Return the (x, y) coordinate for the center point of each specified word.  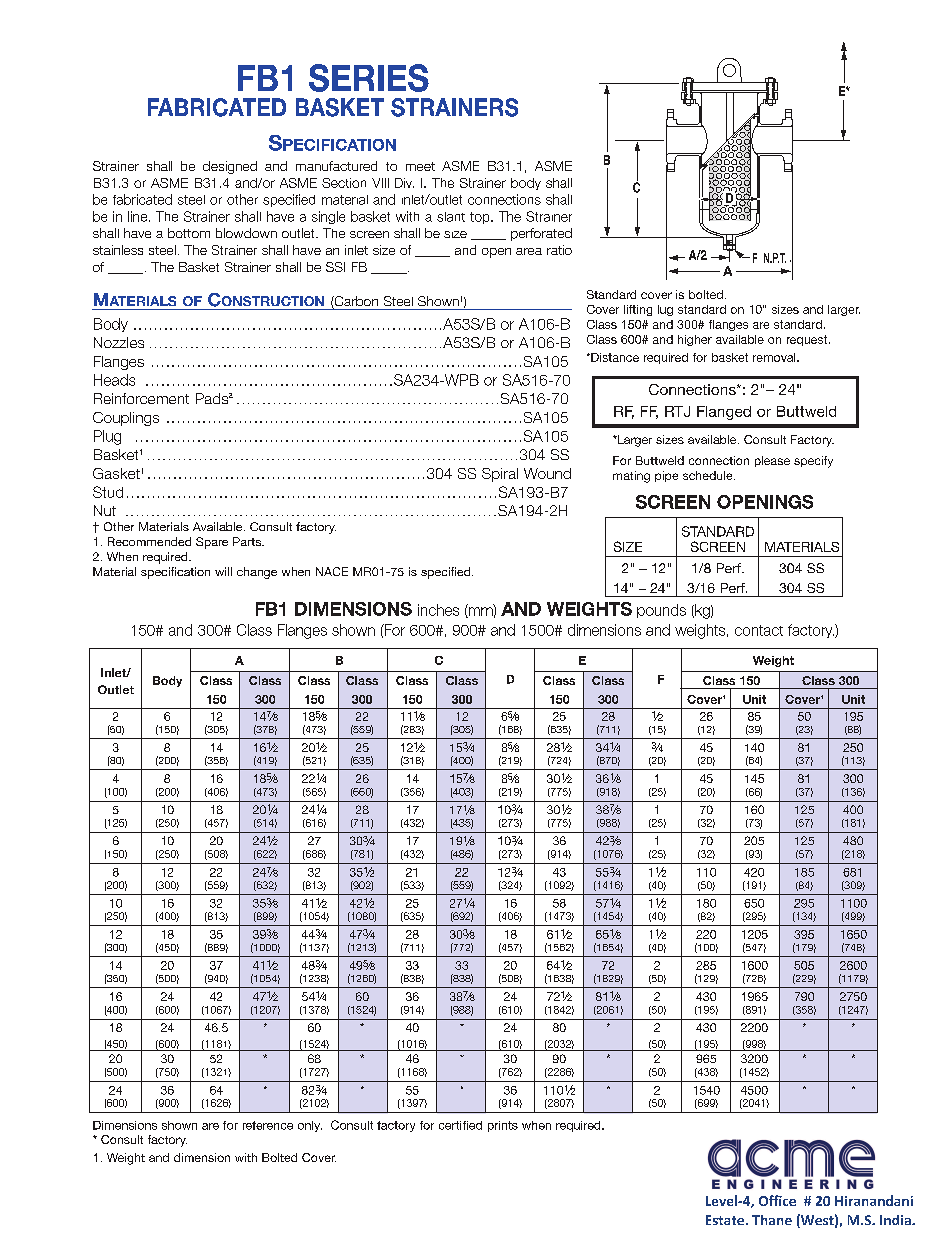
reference (268, 1125)
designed (230, 167)
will (223, 571)
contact (759, 630)
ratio (559, 250)
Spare (212, 543)
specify (813, 462)
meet (420, 166)
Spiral (500, 475)
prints (503, 1126)
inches (438, 610)
